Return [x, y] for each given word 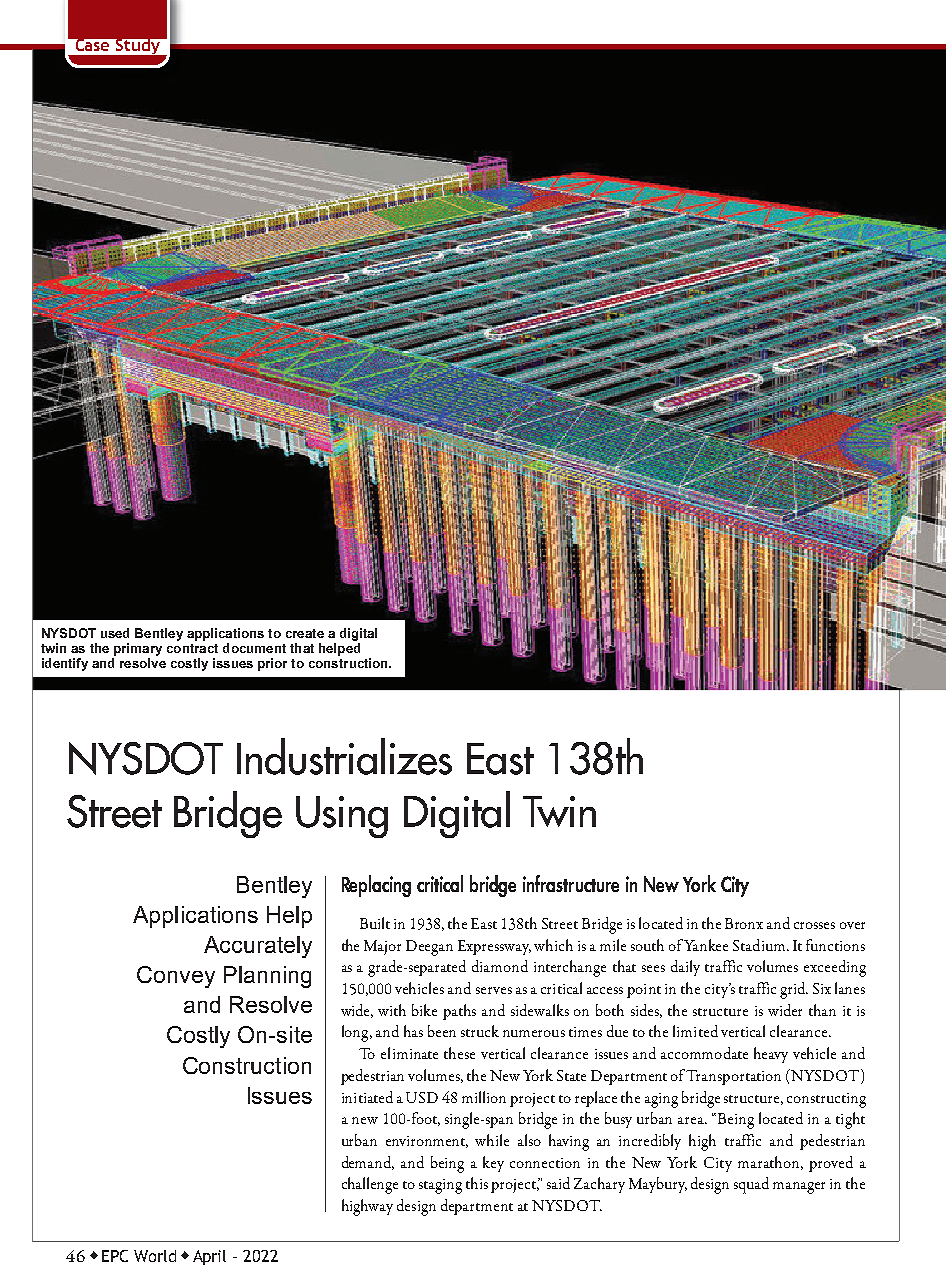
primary [138, 649]
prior [272, 664]
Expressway [494, 947]
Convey [176, 977]
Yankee [706, 945]
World [155, 1256]
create [305, 633]
